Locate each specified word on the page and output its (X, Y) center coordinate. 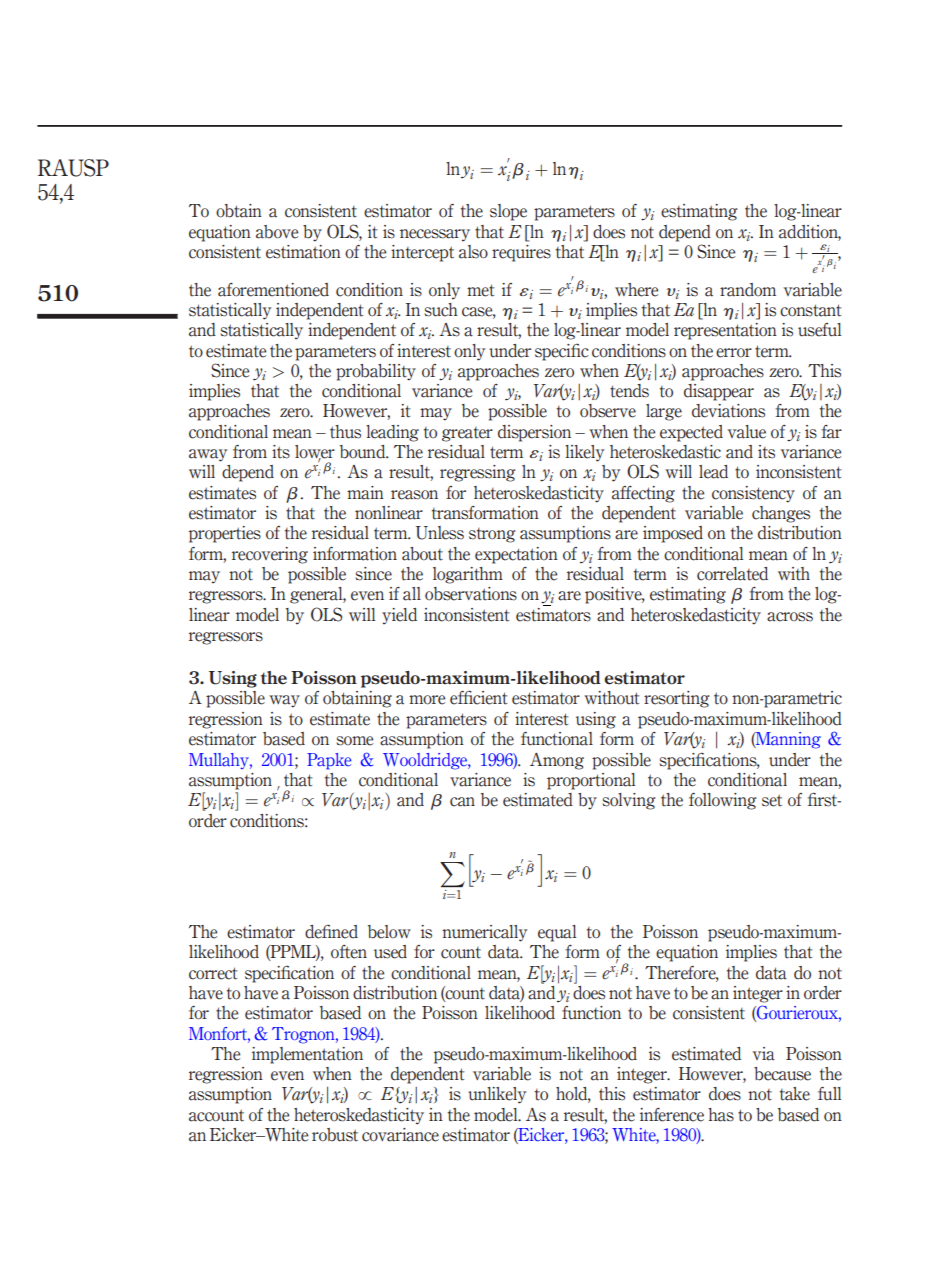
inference (672, 1115)
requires (521, 253)
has (721, 1115)
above (277, 232)
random (748, 290)
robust (335, 1135)
